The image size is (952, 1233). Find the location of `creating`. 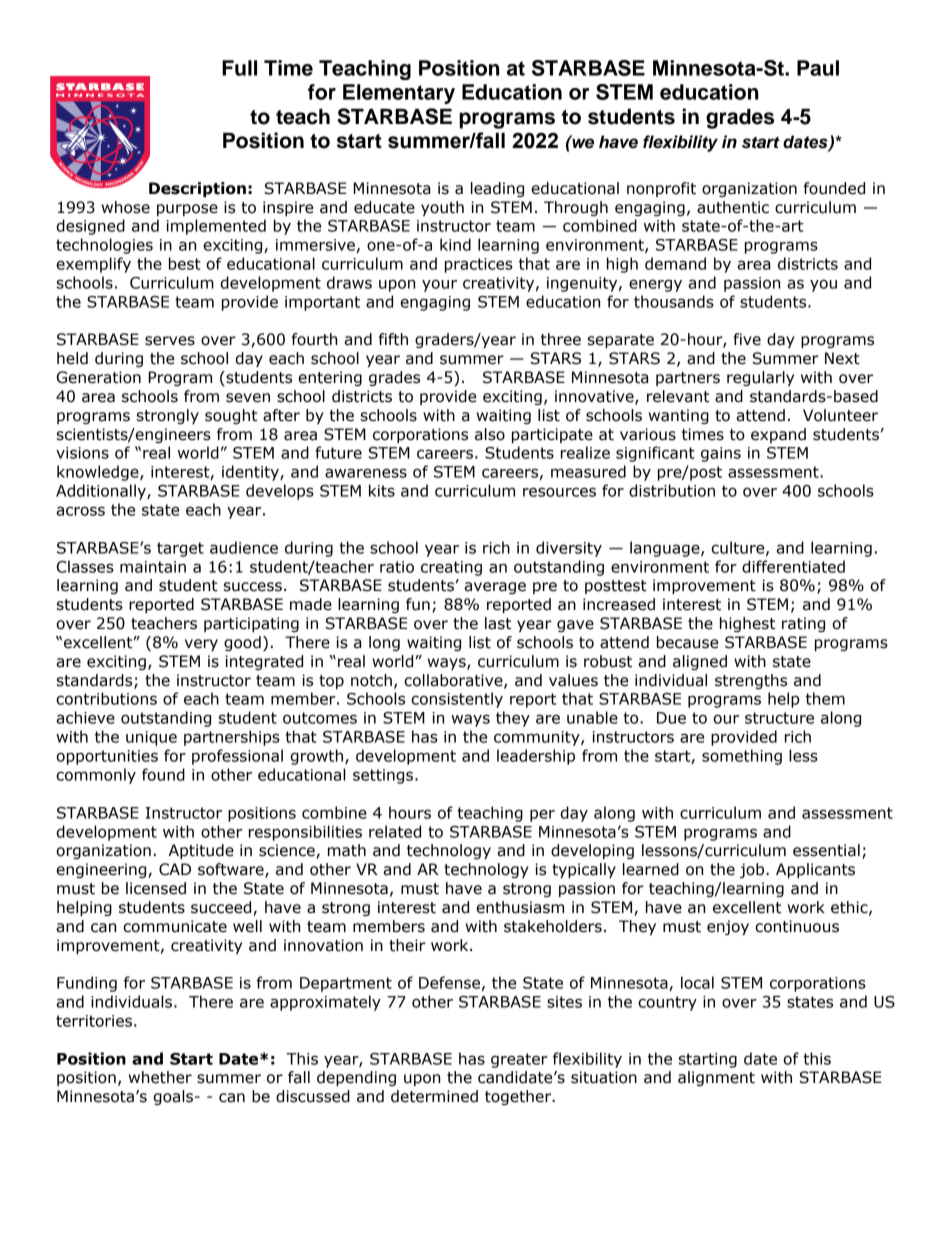

creating is located at coordinates (451, 568).
